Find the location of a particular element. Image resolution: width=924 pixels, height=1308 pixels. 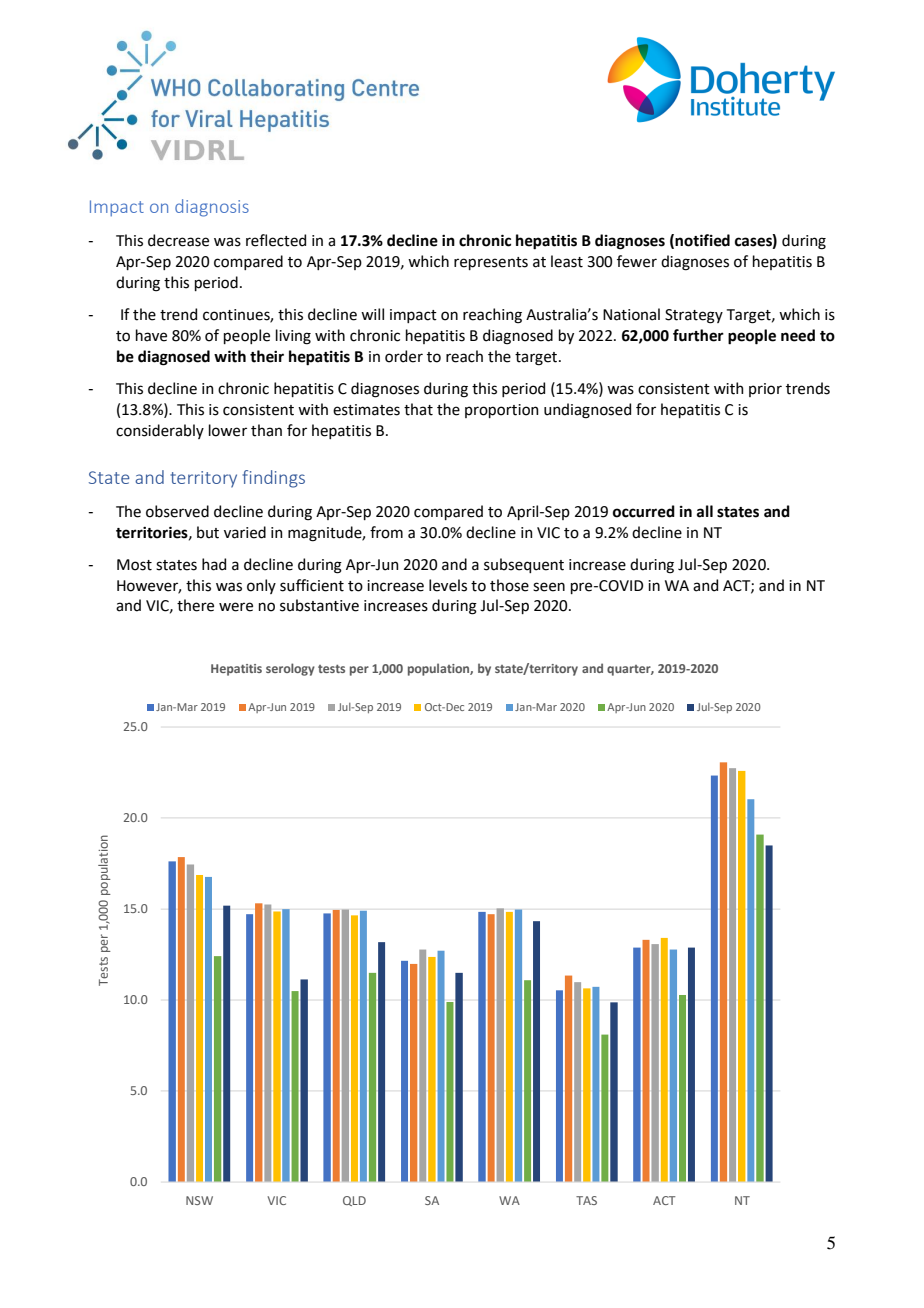

TAS is located at coordinates (586, 1200).
